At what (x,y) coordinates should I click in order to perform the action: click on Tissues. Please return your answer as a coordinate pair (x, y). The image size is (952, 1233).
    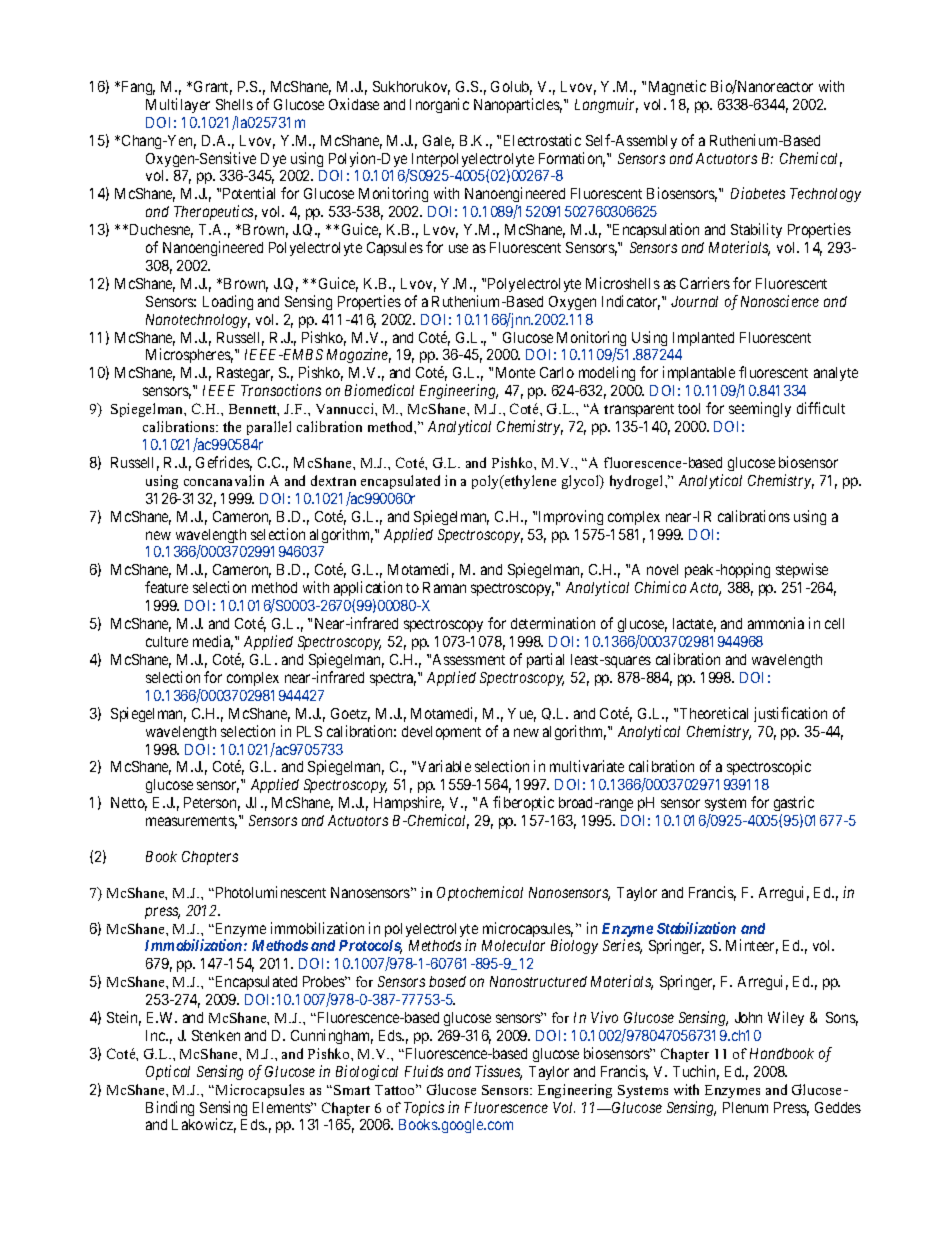
    Looking at the image, I should click on (498, 1072).
